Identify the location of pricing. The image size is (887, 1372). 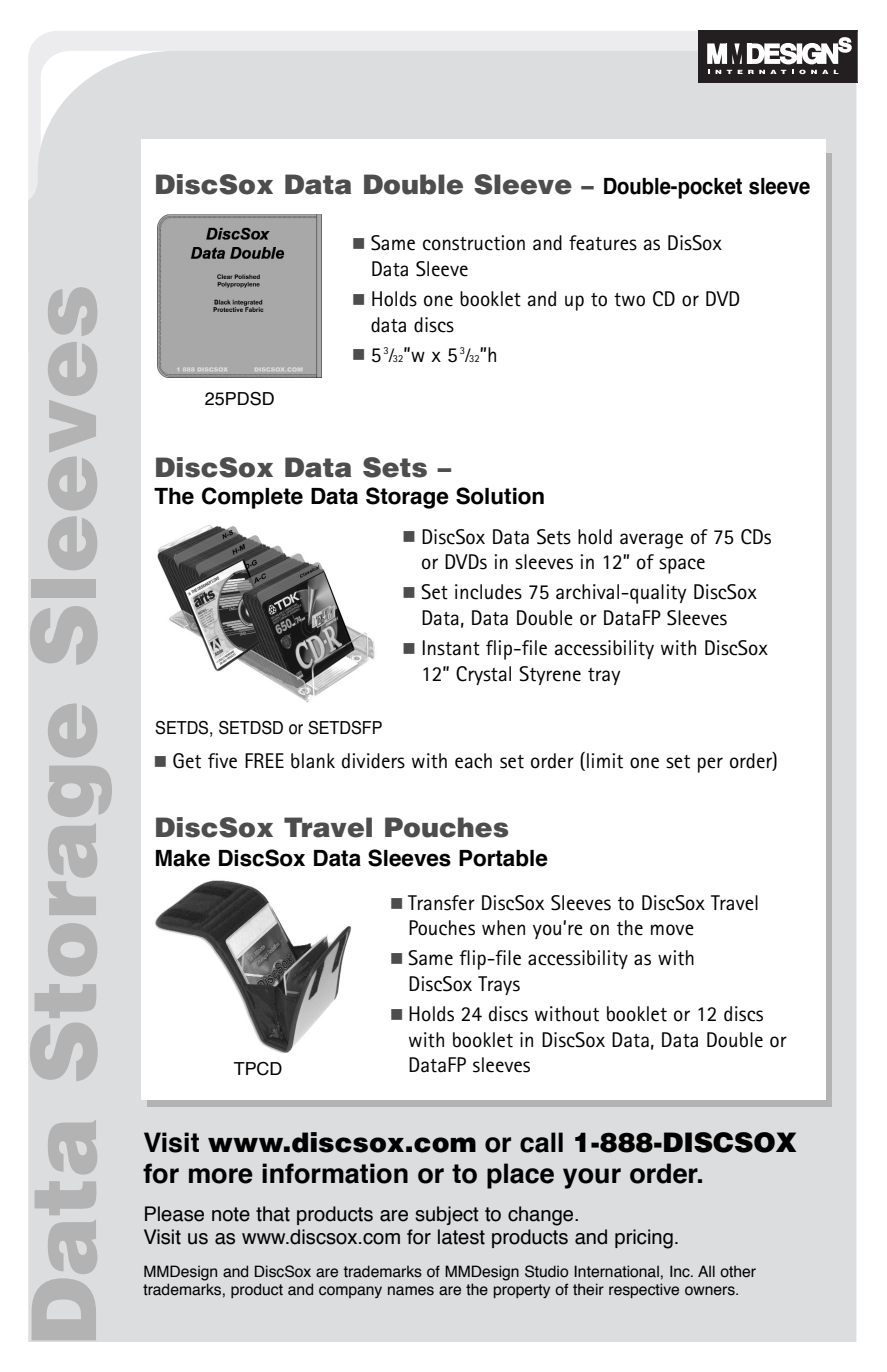
(644, 1239).
